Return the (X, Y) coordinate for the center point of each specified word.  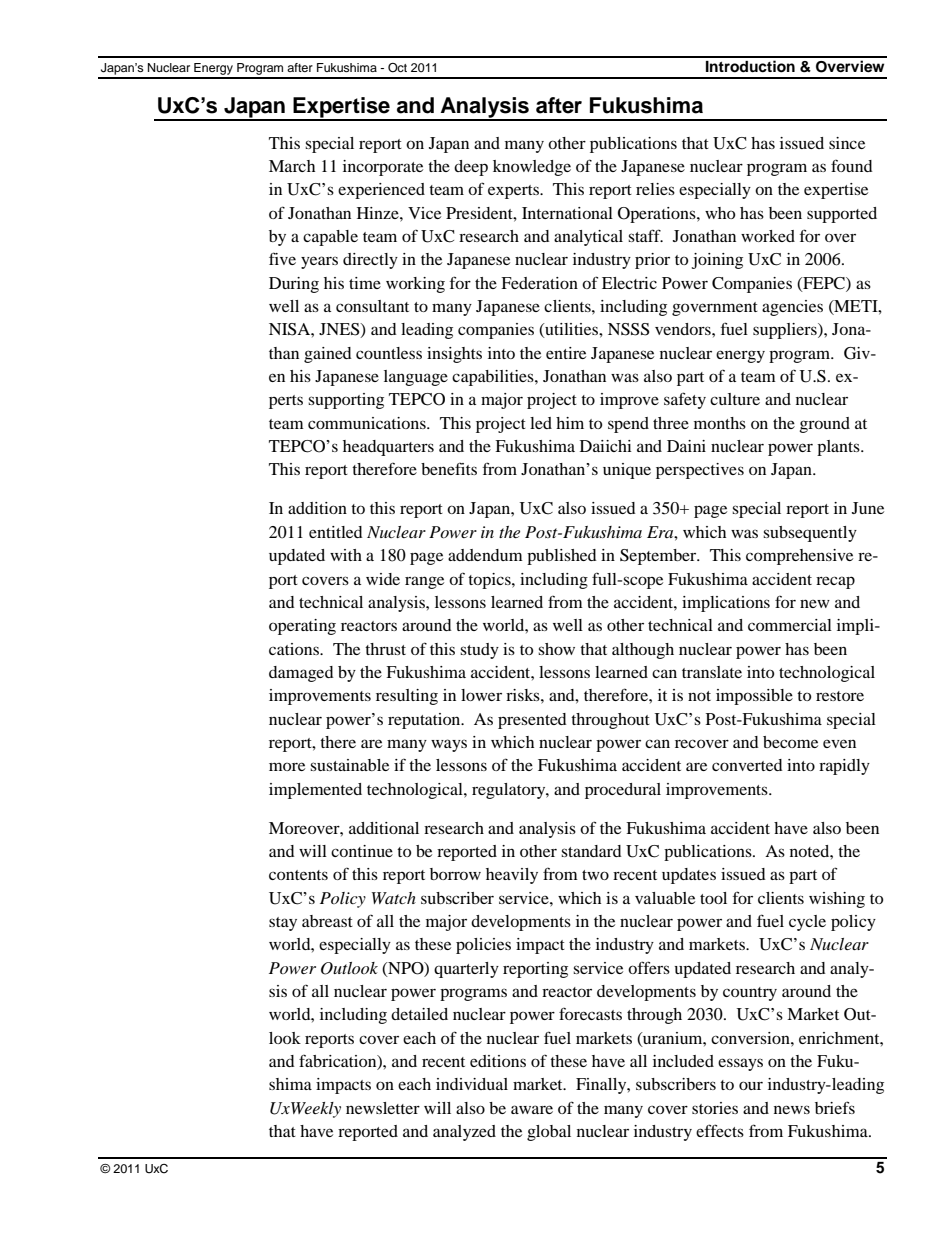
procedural (623, 791)
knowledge (532, 168)
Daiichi (606, 446)
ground (824, 425)
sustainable (349, 765)
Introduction (750, 66)
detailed (419, 1014)
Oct (397, 68)
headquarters (388, 448)
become (790, 742)
